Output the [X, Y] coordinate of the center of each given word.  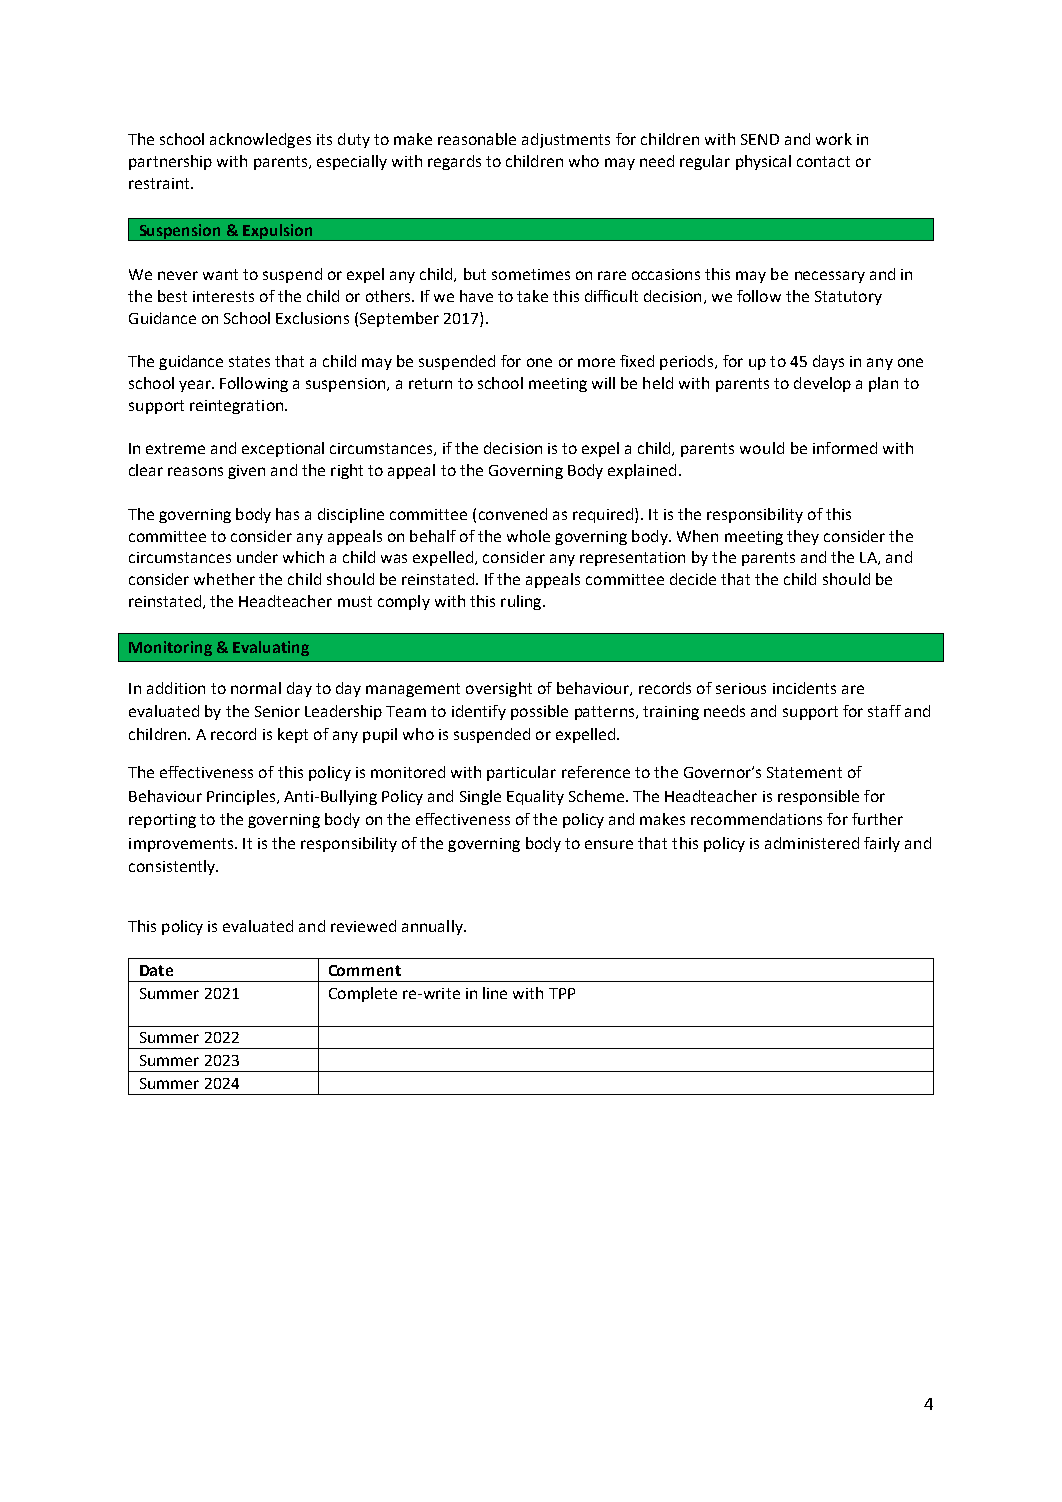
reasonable [477, 139]
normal [256, 688]
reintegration [238, 407]
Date [156, 970]
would [762, 448]
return [430, 383]
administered [812, 843]
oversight [499, 689]
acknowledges [260, 140]
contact [823, 161]
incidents [804, 688]
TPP [562, 993]
